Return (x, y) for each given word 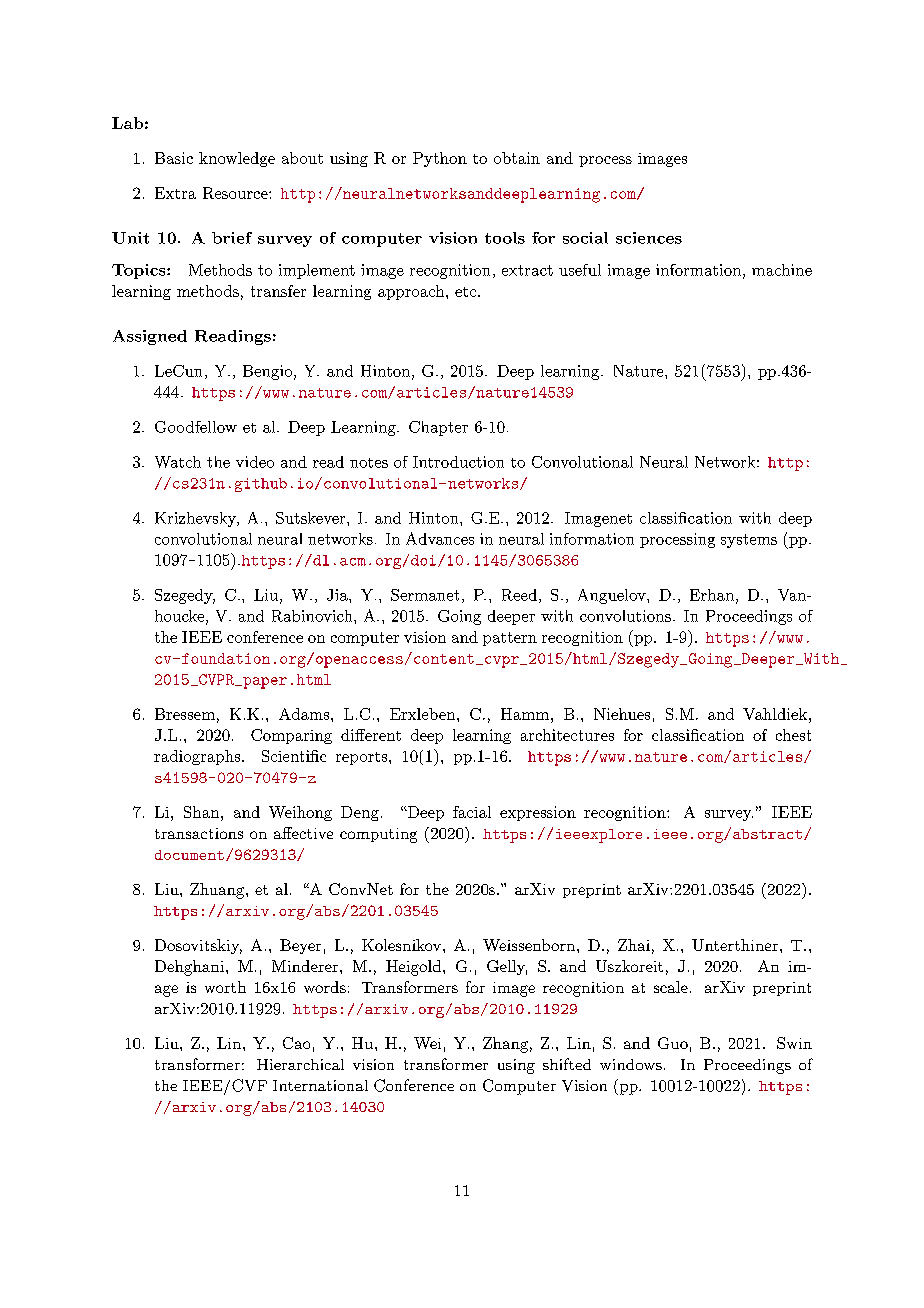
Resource (236, 193)
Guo (673, 1043)
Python (440, 159)
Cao (296, 1043)
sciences (649, 238)
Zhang (505, 1045)
